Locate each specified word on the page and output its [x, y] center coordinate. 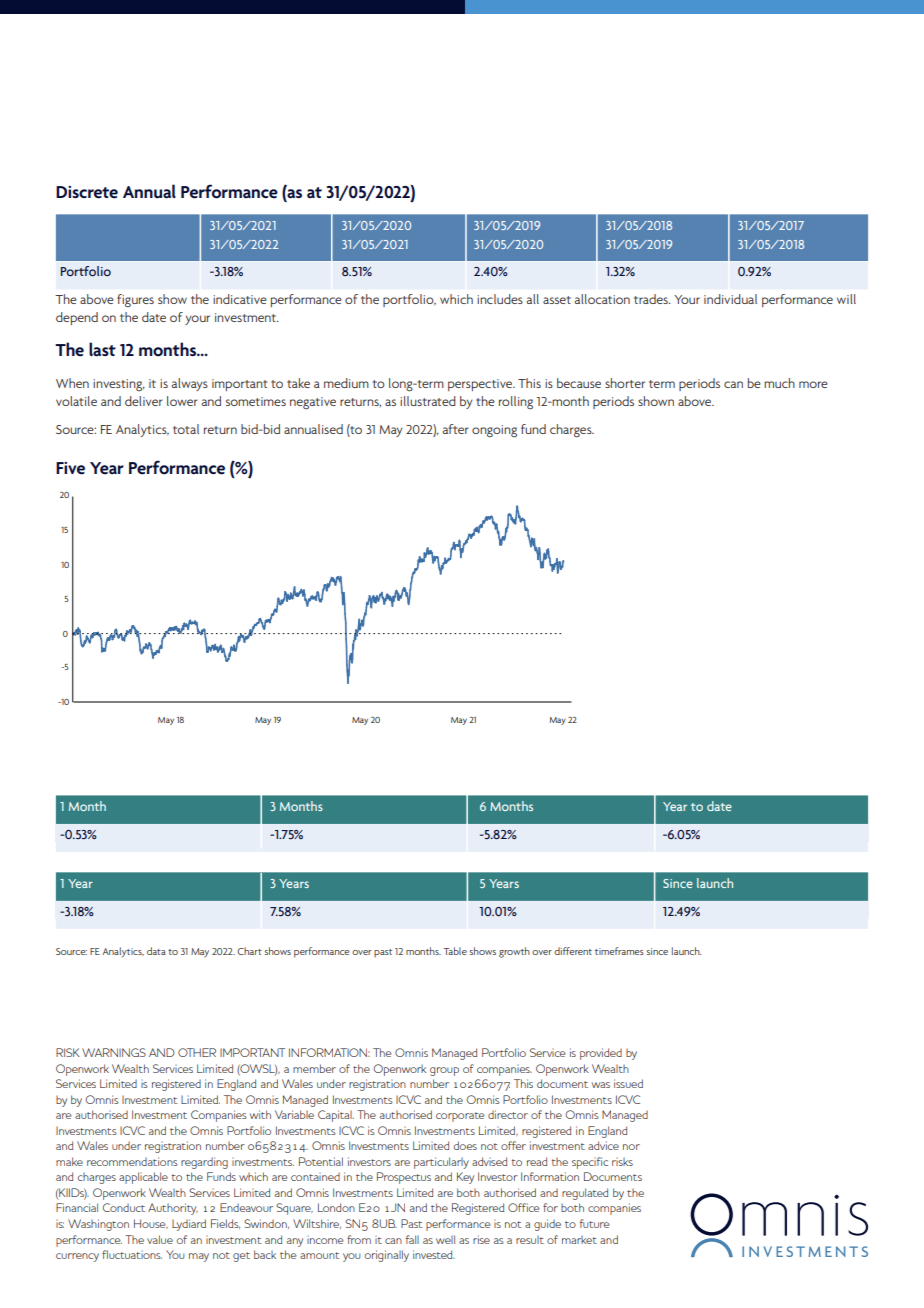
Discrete [87, 192]
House [151, 1224]
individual [730, 299]
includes [500, 299]
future [595, 1223]
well [445, 1239]
